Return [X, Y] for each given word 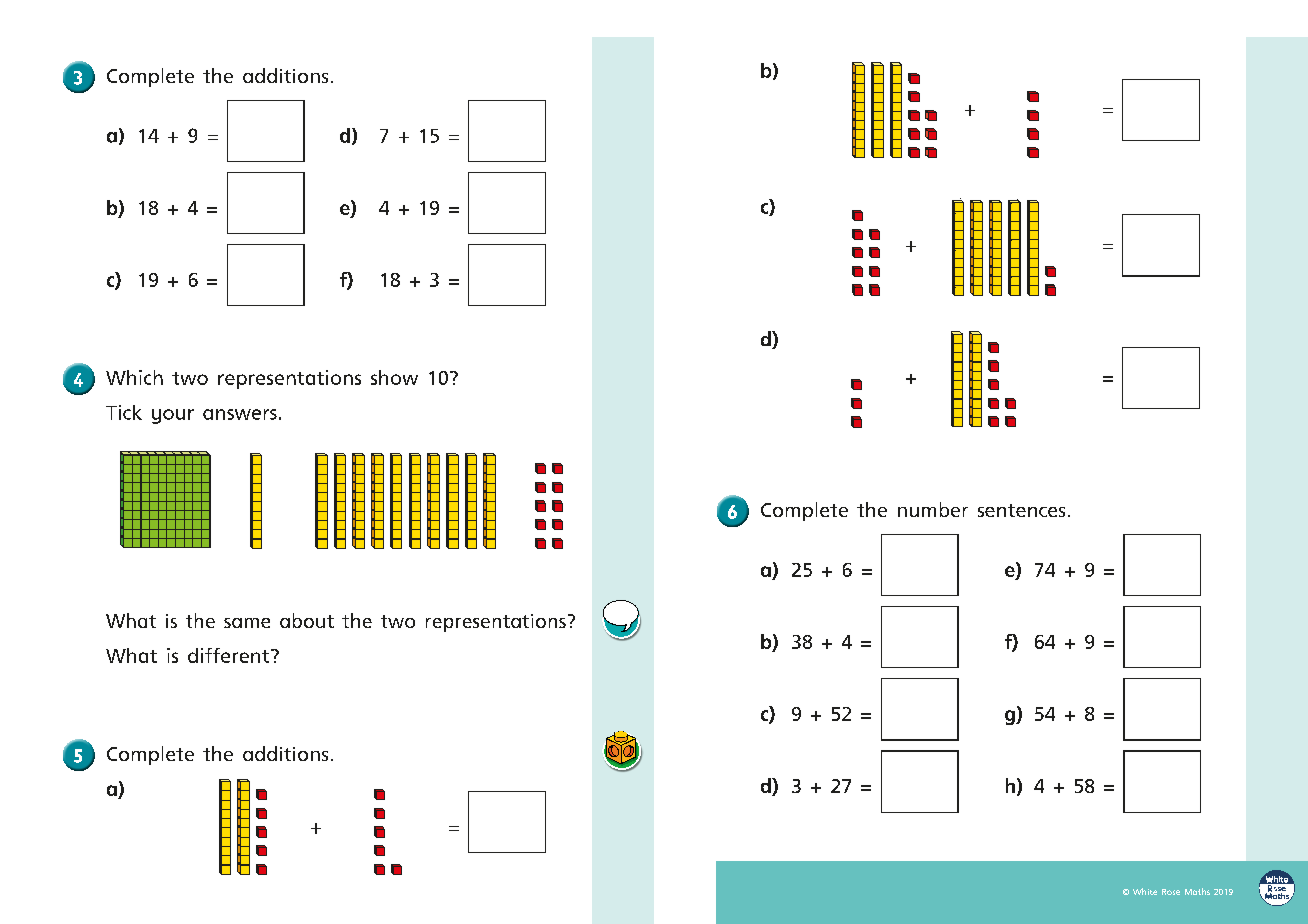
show [394, 377]
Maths [1197, 891]
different [230, 655]
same [247, 623]
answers [240, 414]
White [1145, 891]
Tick [124, 412]
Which [134, 377]
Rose [1171, 892]
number [933, 509]
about [307, 620]
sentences [1021, 510]
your [173, 416]
